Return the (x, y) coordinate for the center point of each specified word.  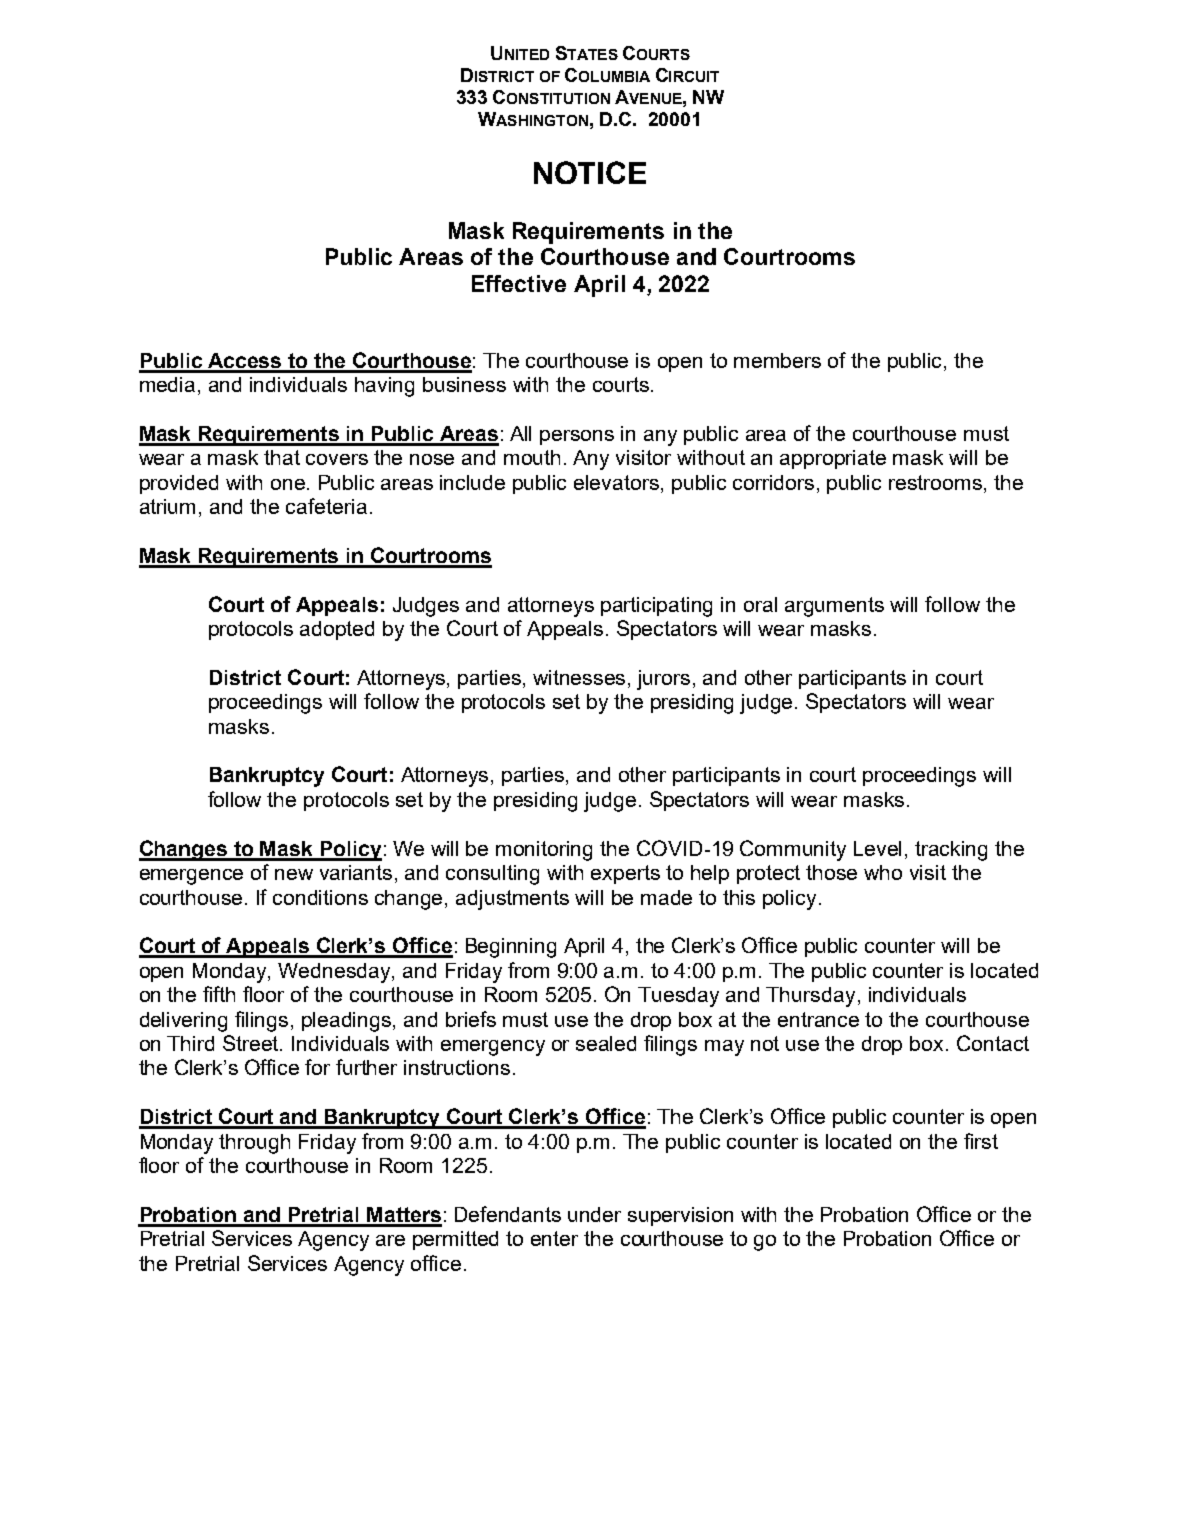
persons (577, 437)
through (254, 1144)
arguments (834, 607)
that (282, 457)
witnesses (579, 677)
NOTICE (590, 172)
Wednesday (335, 973)
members (777, 360)
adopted (337, 630)
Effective (519, 283)
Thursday (810, 997)
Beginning (511, 948)
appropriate (833, 459)
